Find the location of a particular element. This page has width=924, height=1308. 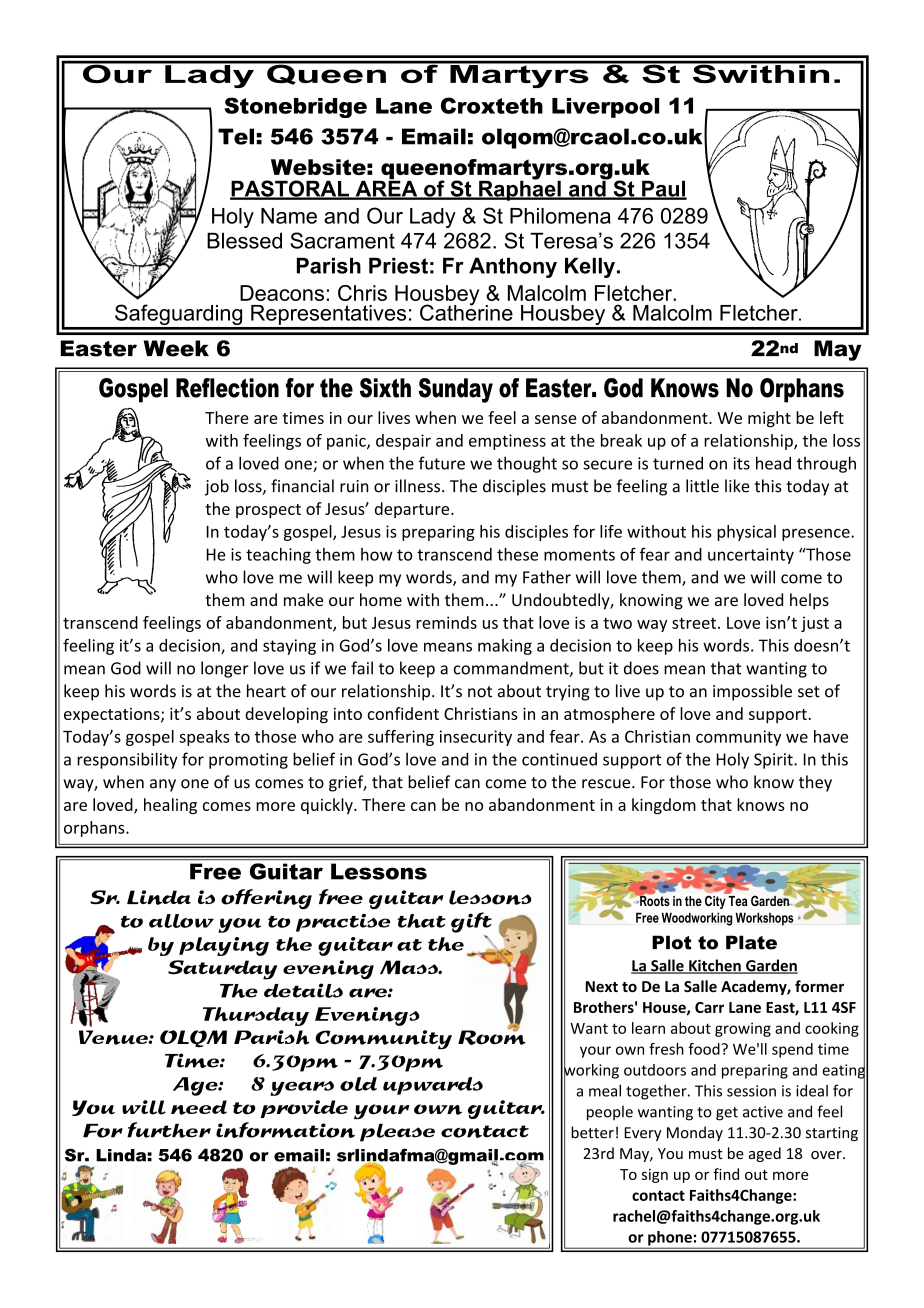

might is located at coordinates (769, 419).
